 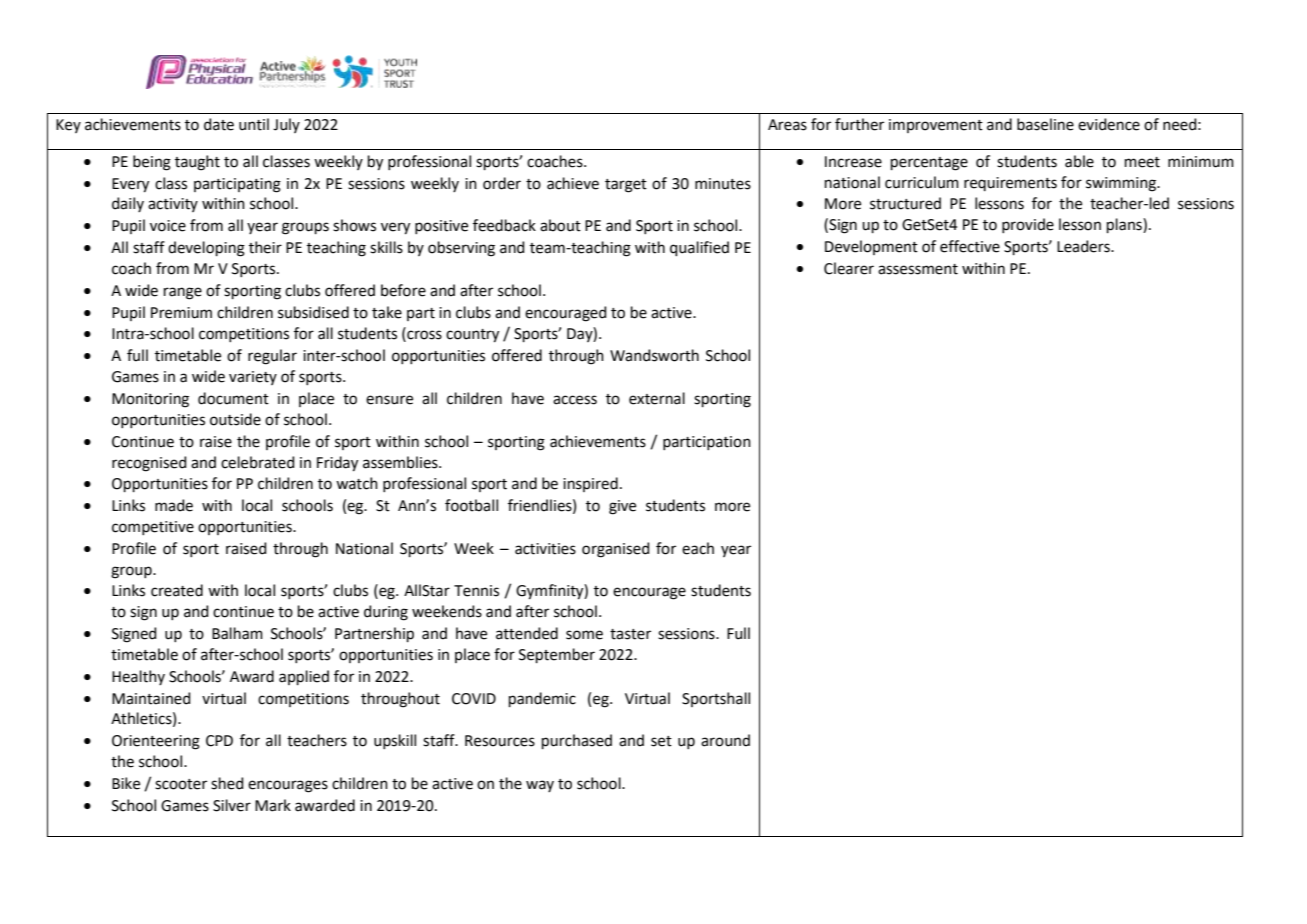 I want to click on assessment, so click(x=918, y=269).
